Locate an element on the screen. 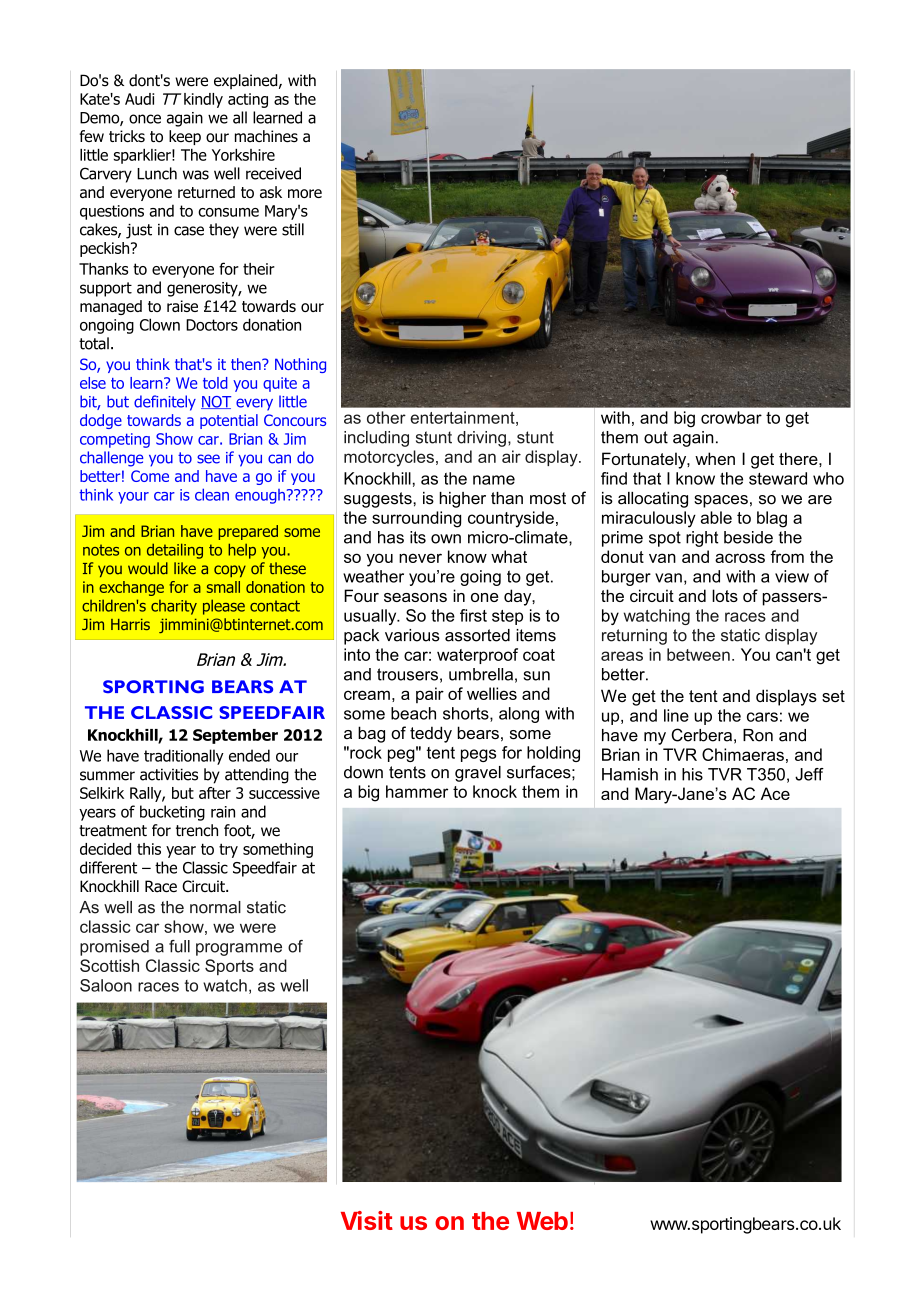 This screenshot has width=924, height=1308. Visit is located at coordinates (367, 1220).
